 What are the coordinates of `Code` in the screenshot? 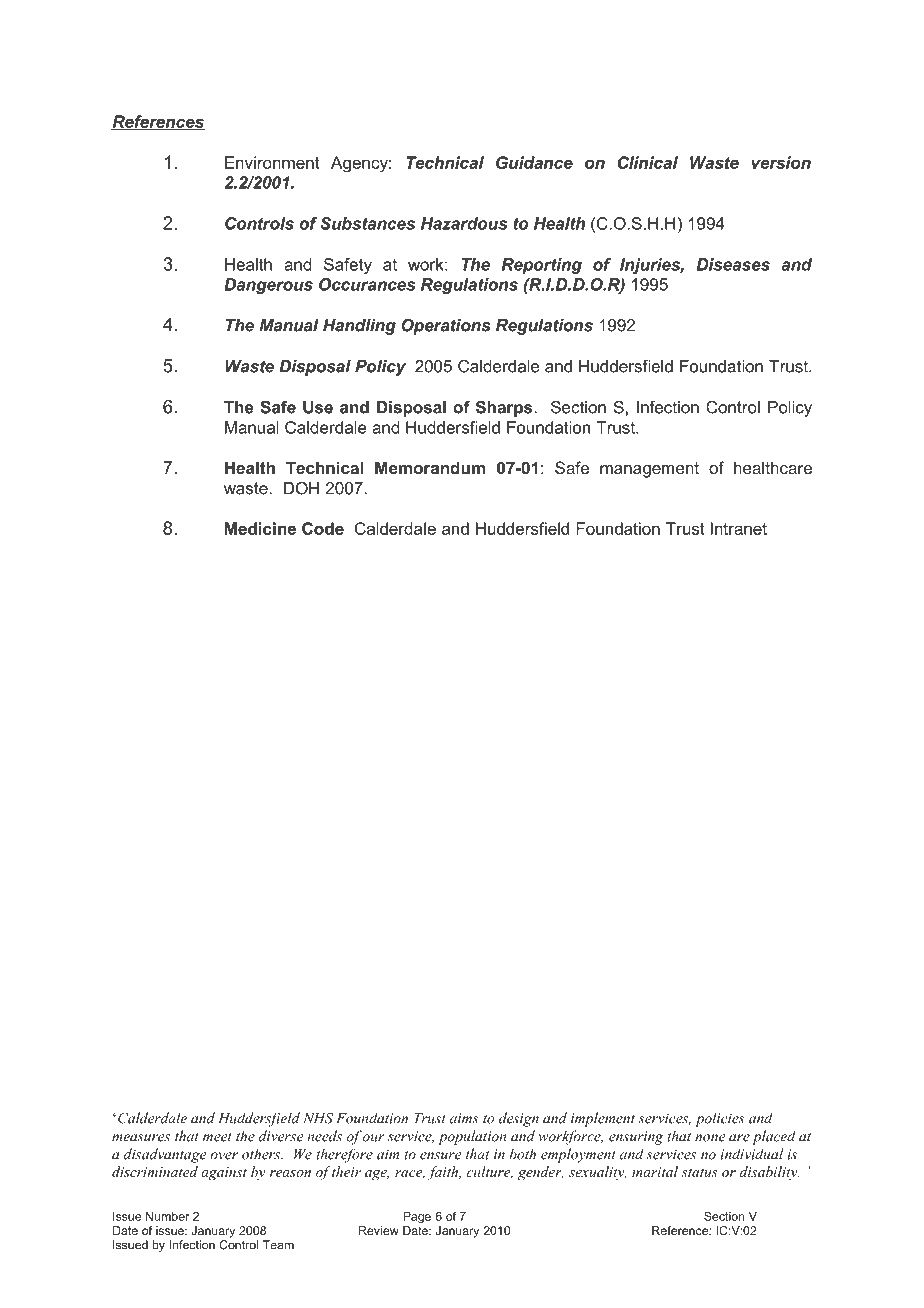 It's located at (323, 528).
